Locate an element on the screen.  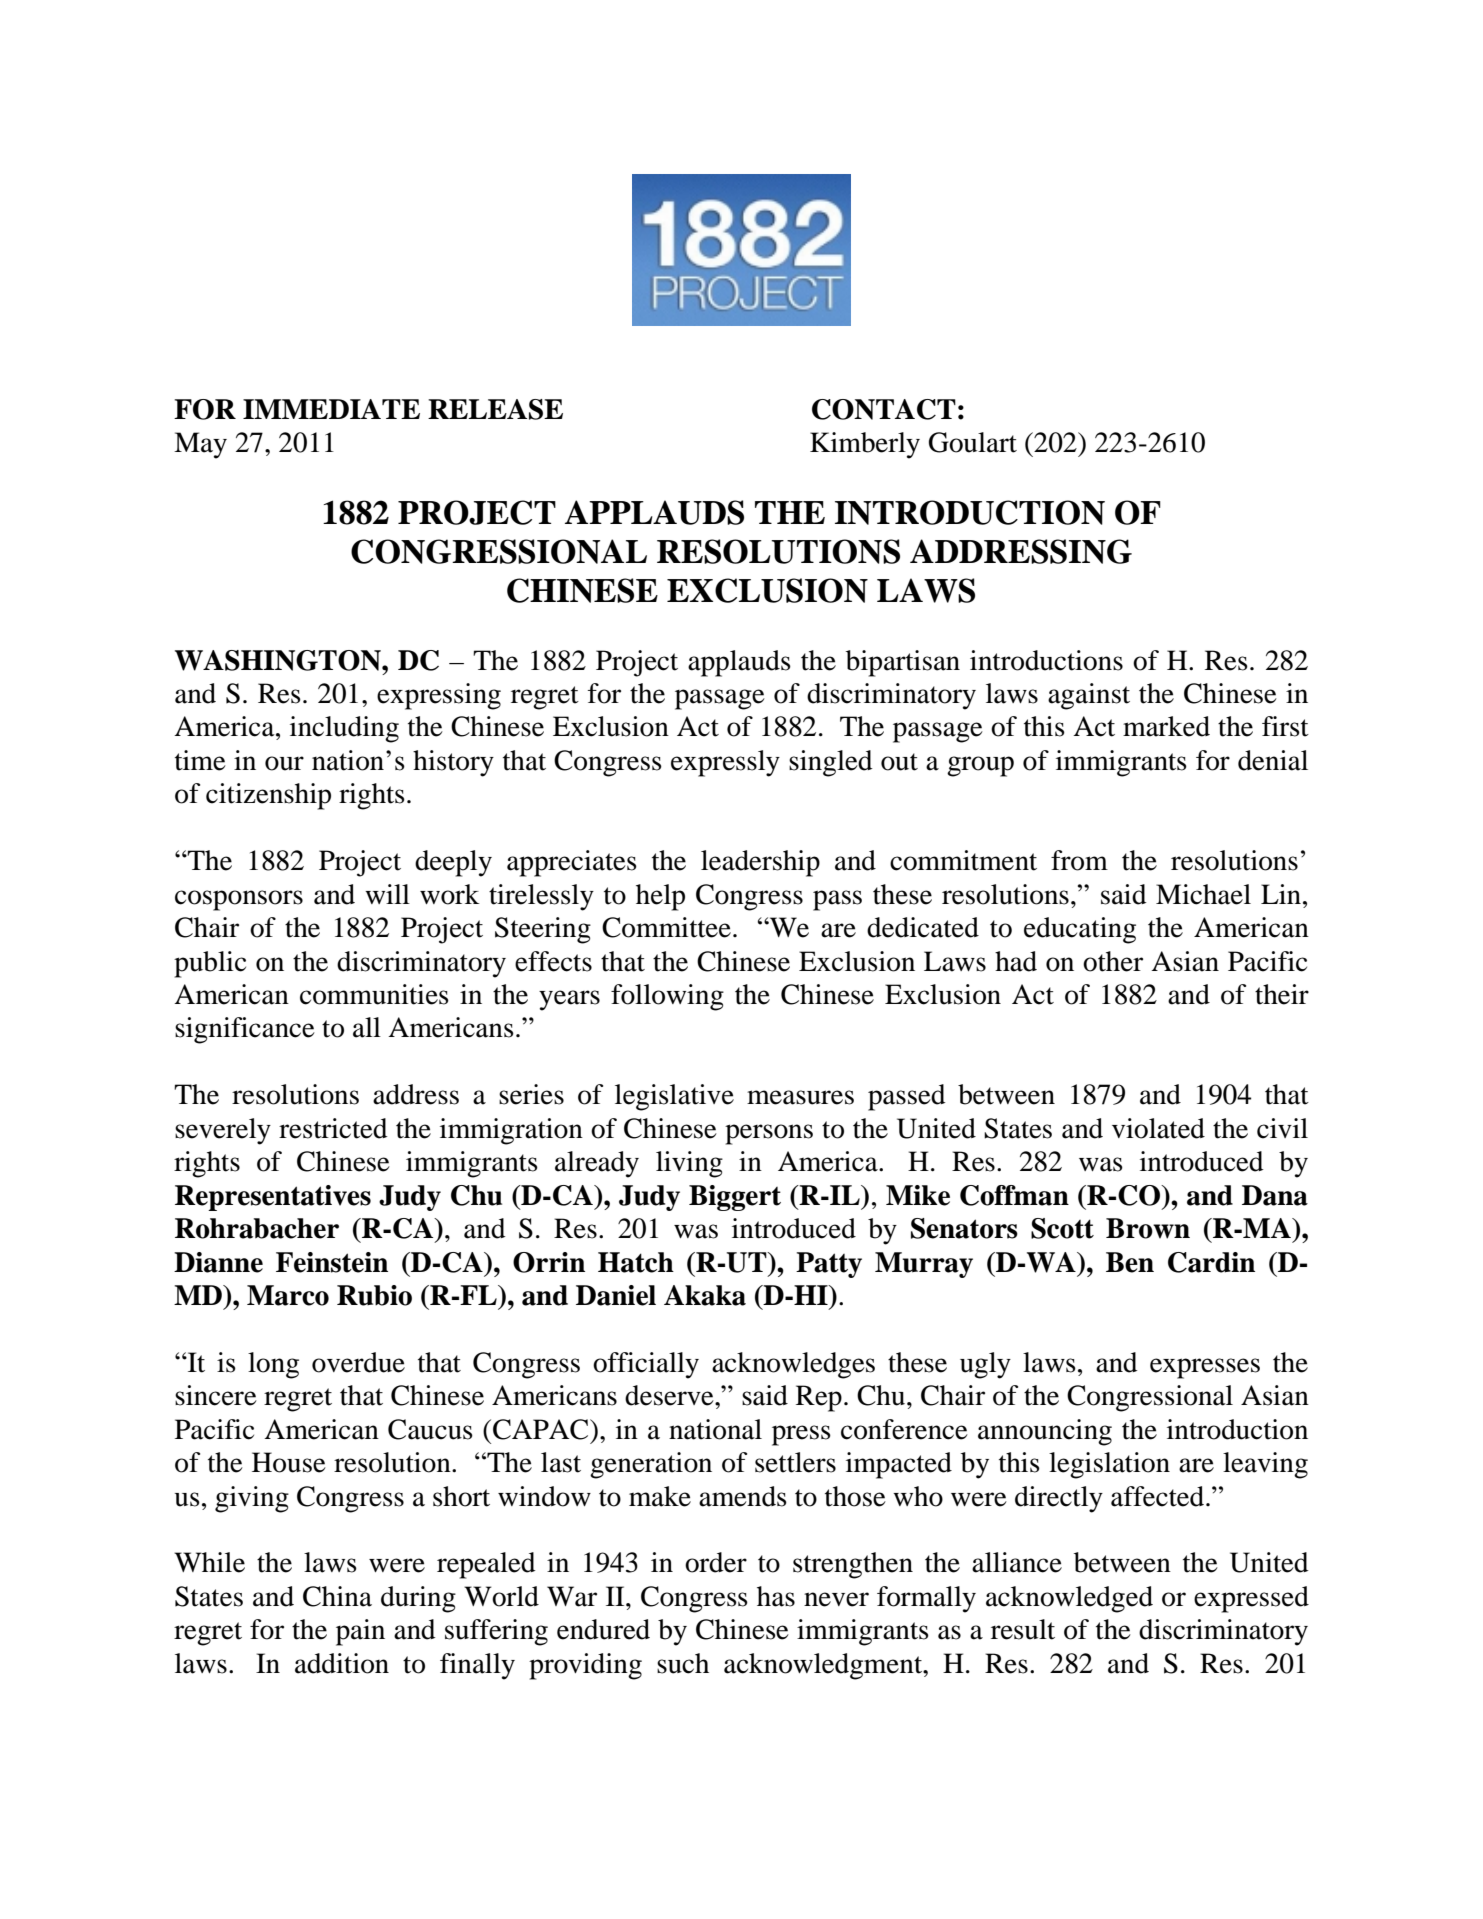
CONTACT is located at coordinates (884, 409).
